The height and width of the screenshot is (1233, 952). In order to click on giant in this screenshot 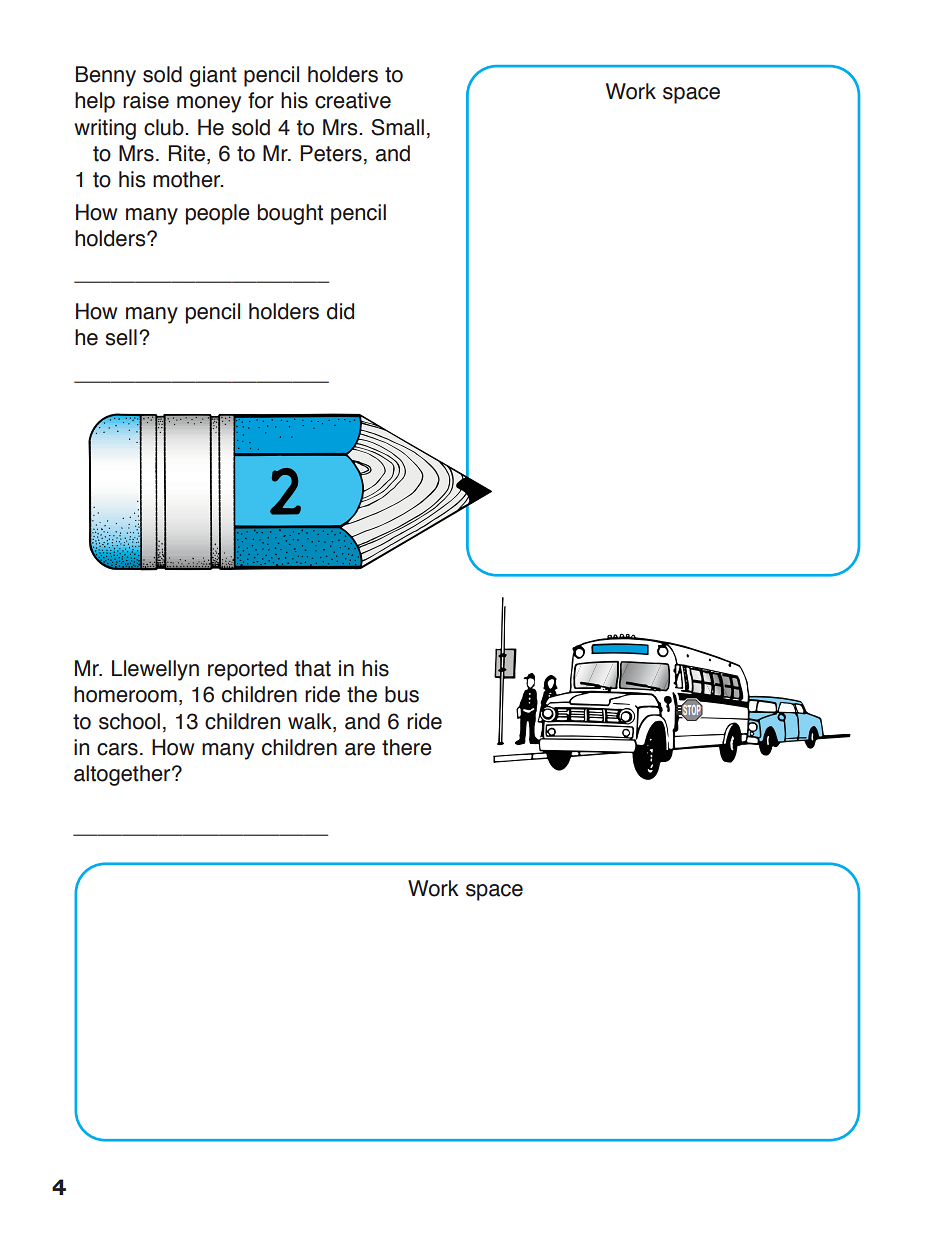, I will do `click(213, 76)`.
